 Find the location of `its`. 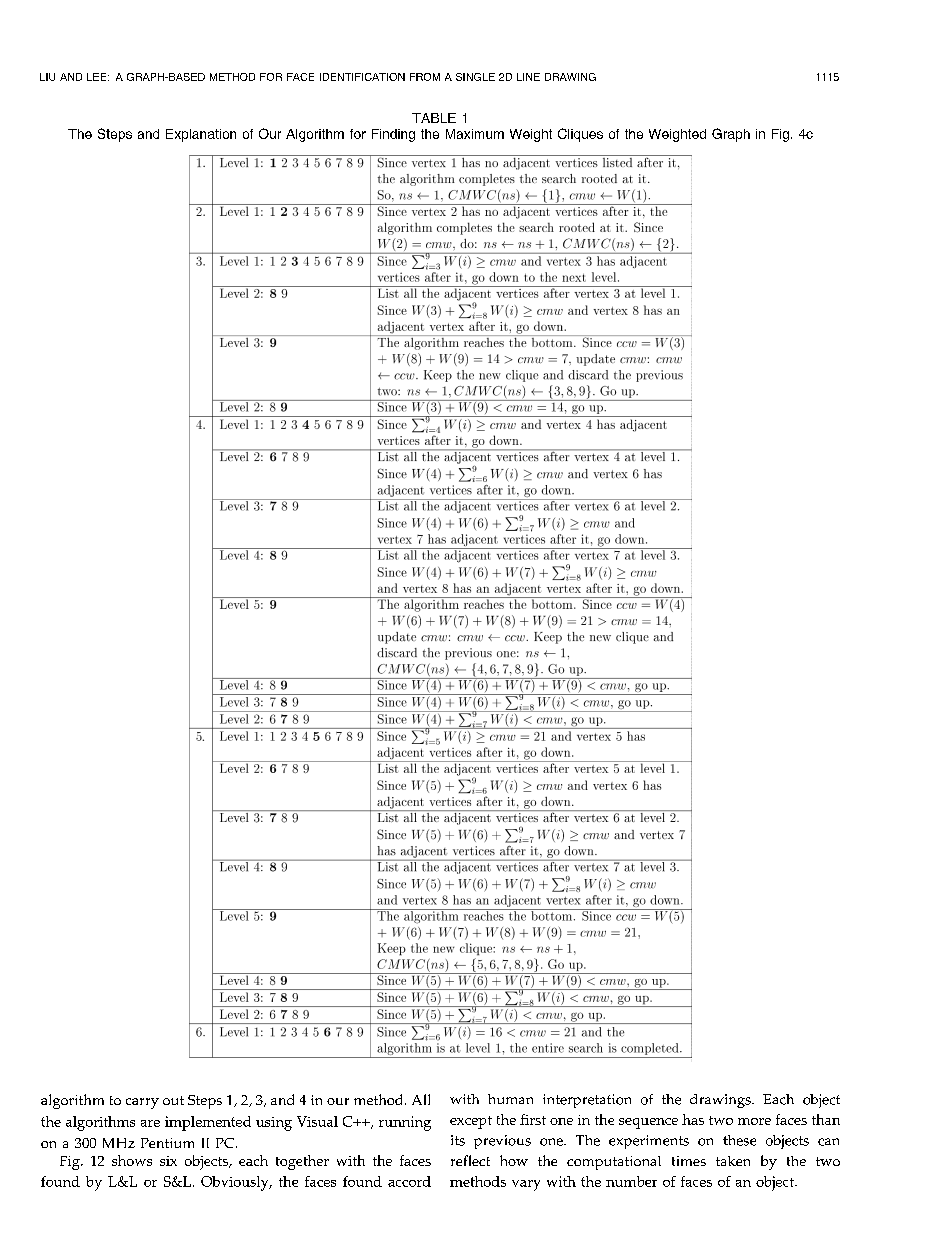

its is located at coordinates (458, 1140).
